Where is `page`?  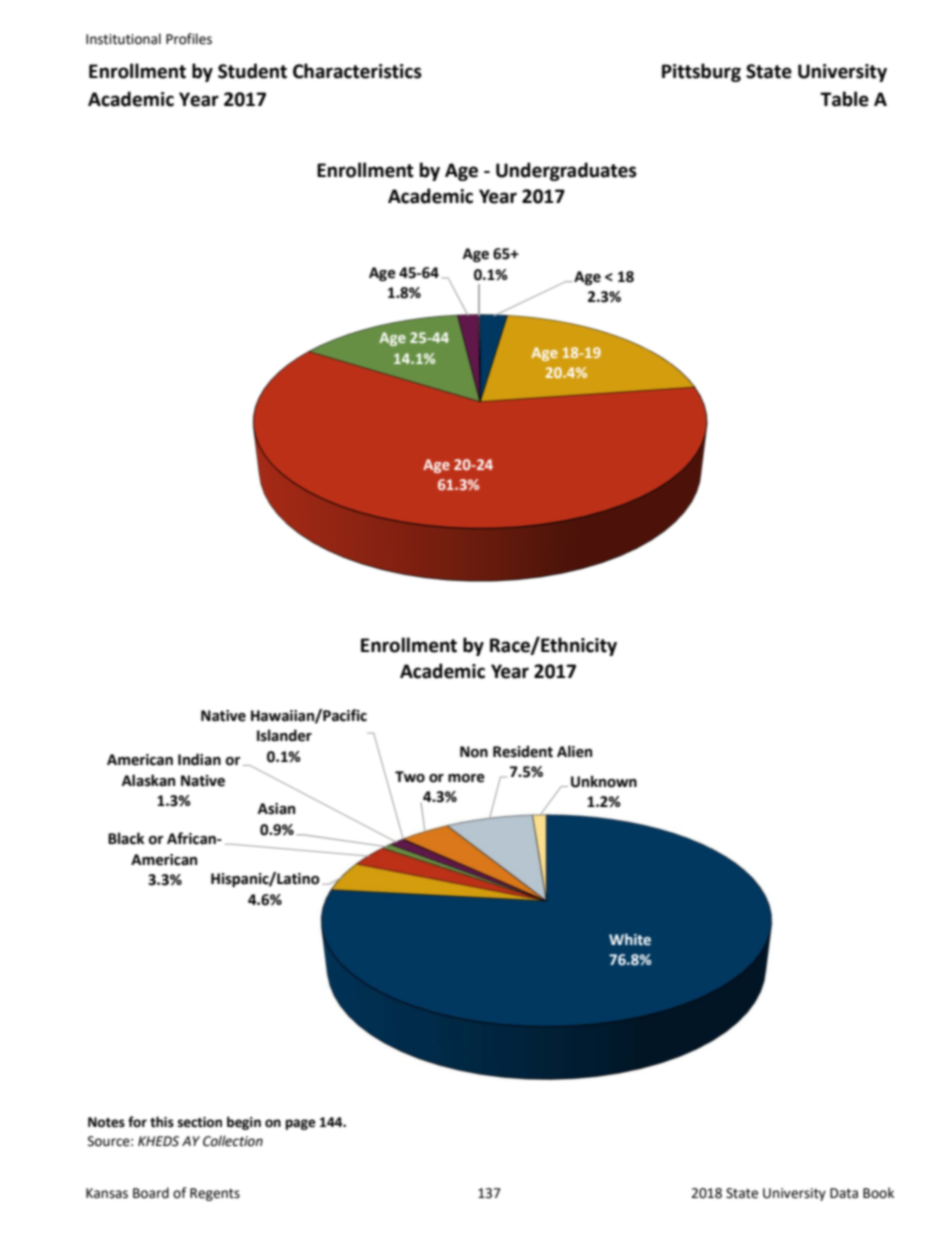 page is located at coordinates (301, 1124).
